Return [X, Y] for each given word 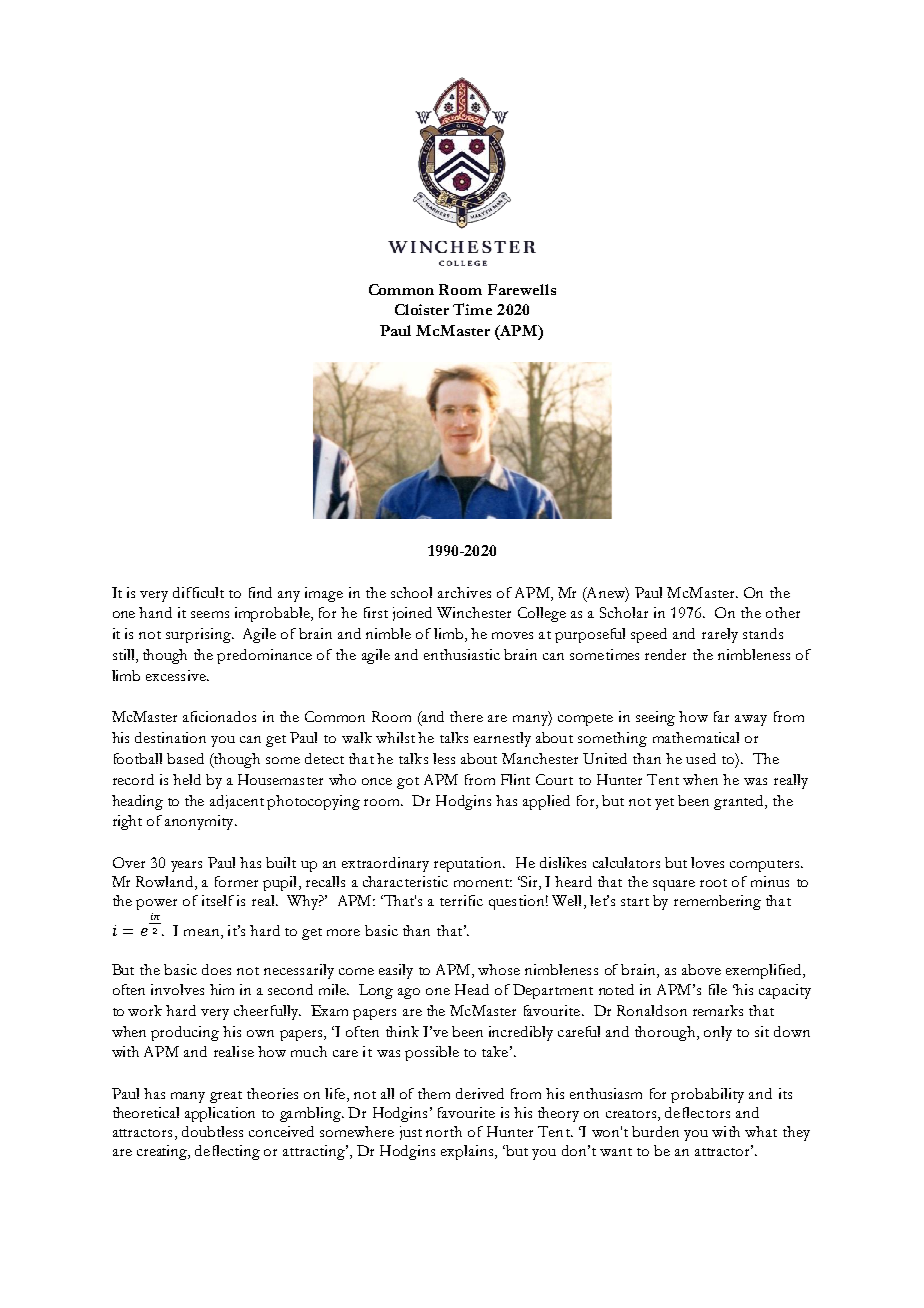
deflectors [697, 1112]
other [783, 612]
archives [464, 592]
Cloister [422, 309]
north [444, 1131]
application [220, 1114]
